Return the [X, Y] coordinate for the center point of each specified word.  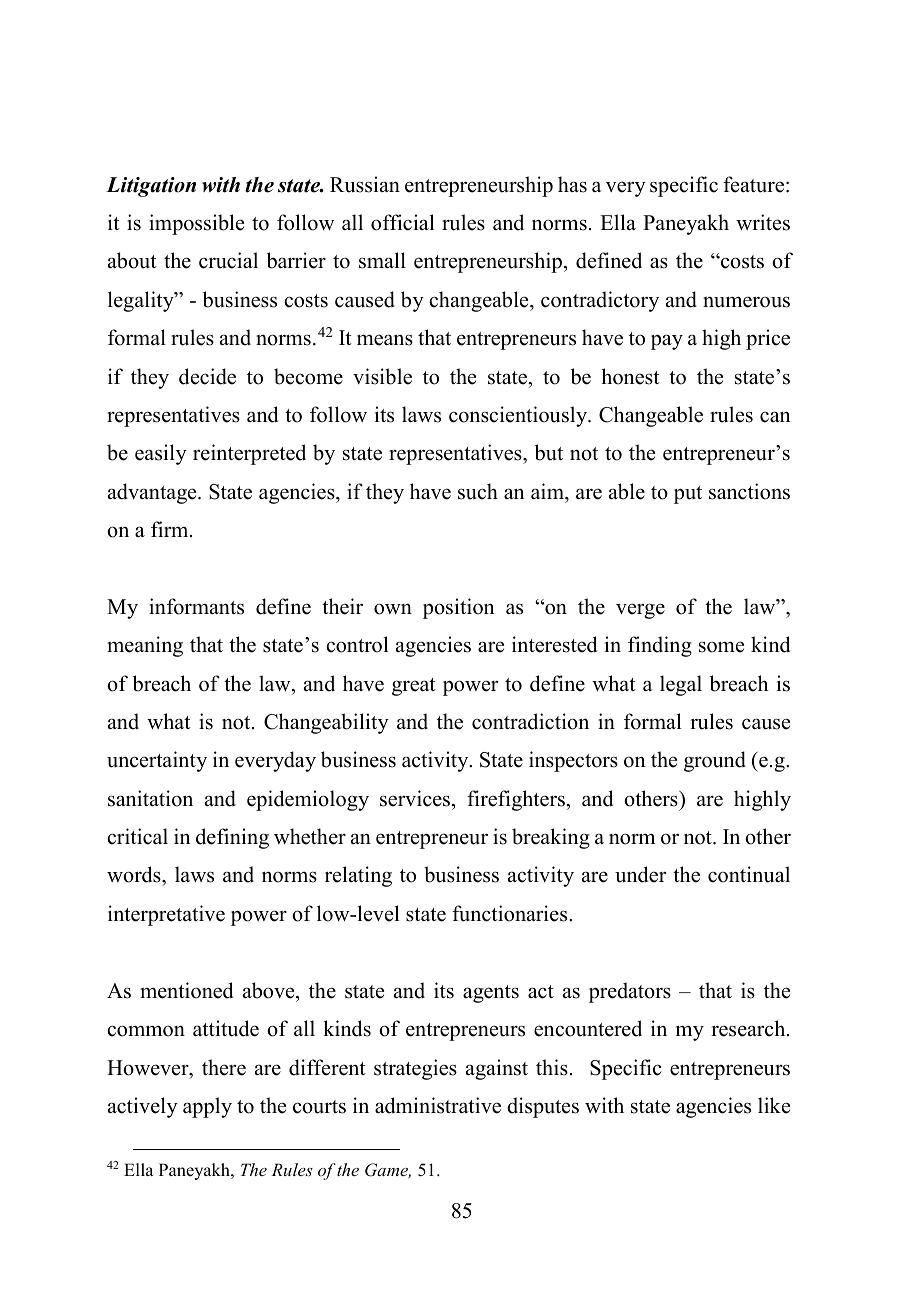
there [224, 1067]
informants [196, 606]
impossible [196, 224]
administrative [438, 1105]
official [402, 222]
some [721, 647]
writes [763, 222]
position [459, 608]
